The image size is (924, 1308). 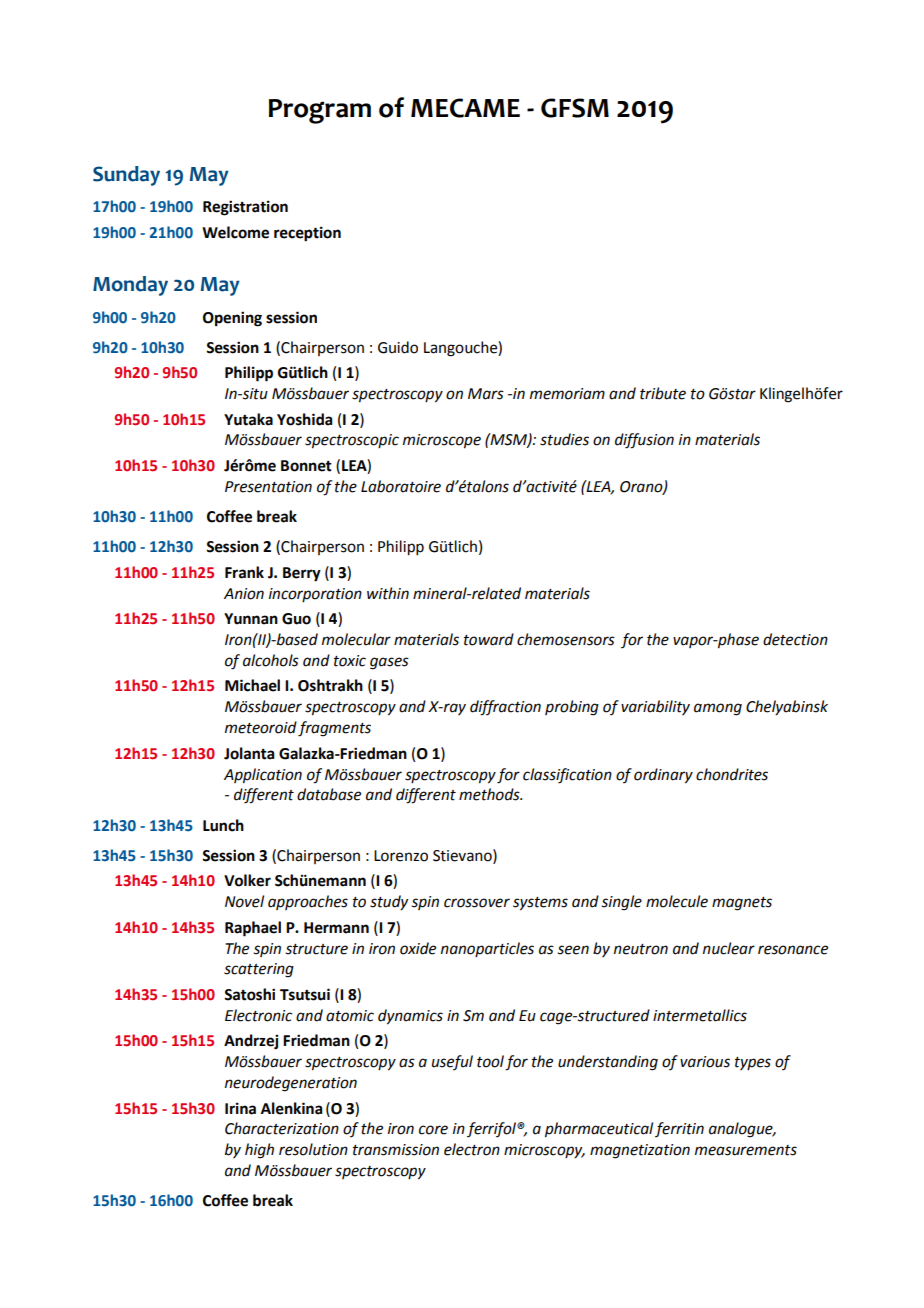 I want to click on Mars, so click(x=486, y=394).
